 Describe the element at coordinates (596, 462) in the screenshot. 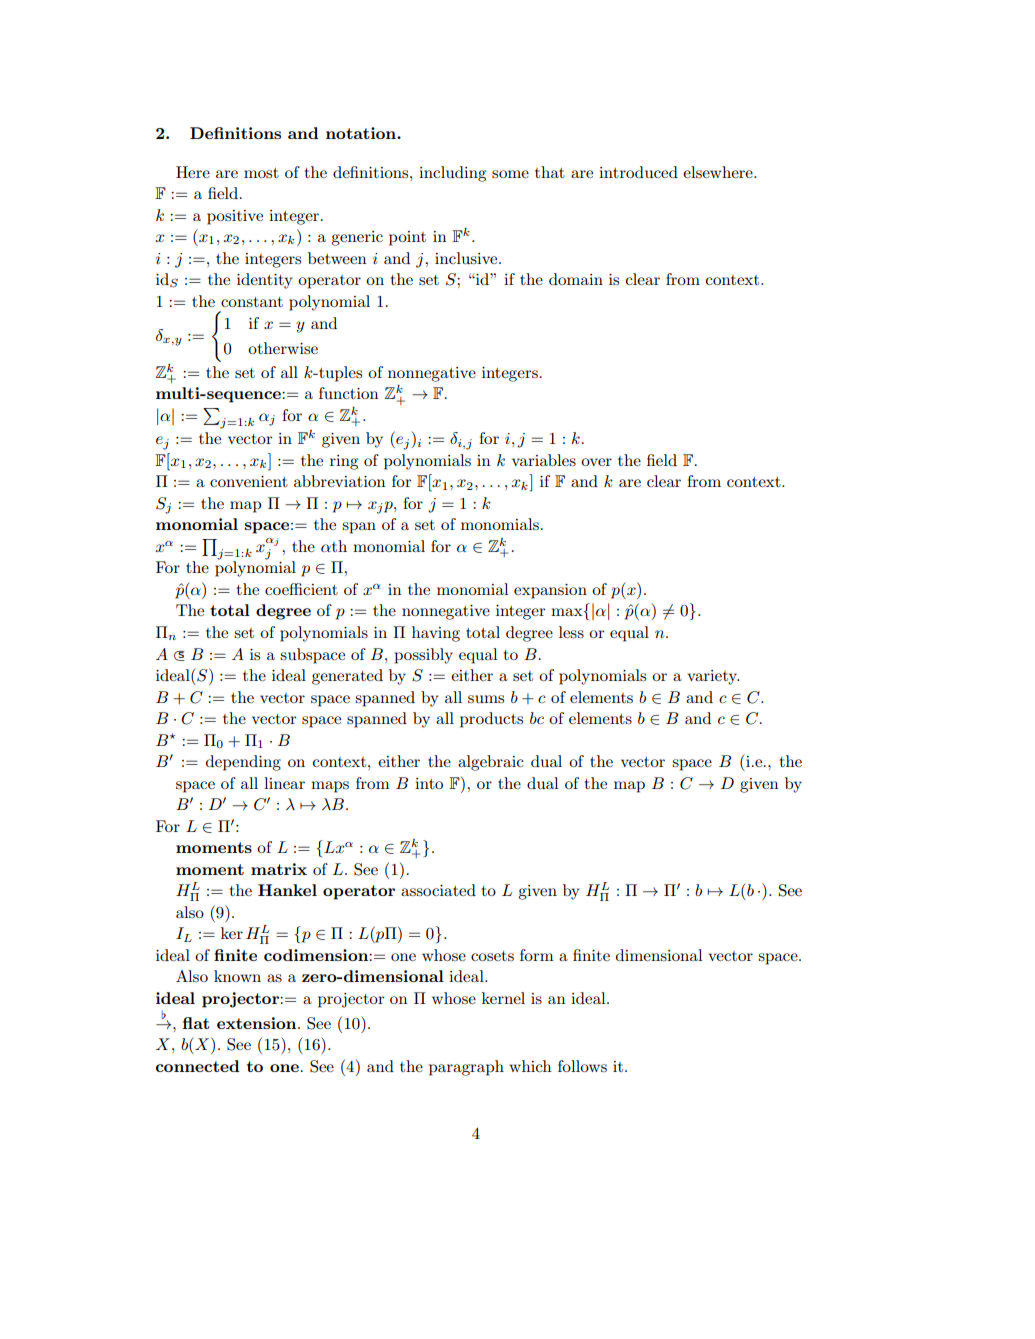

I see `over` at that location.
